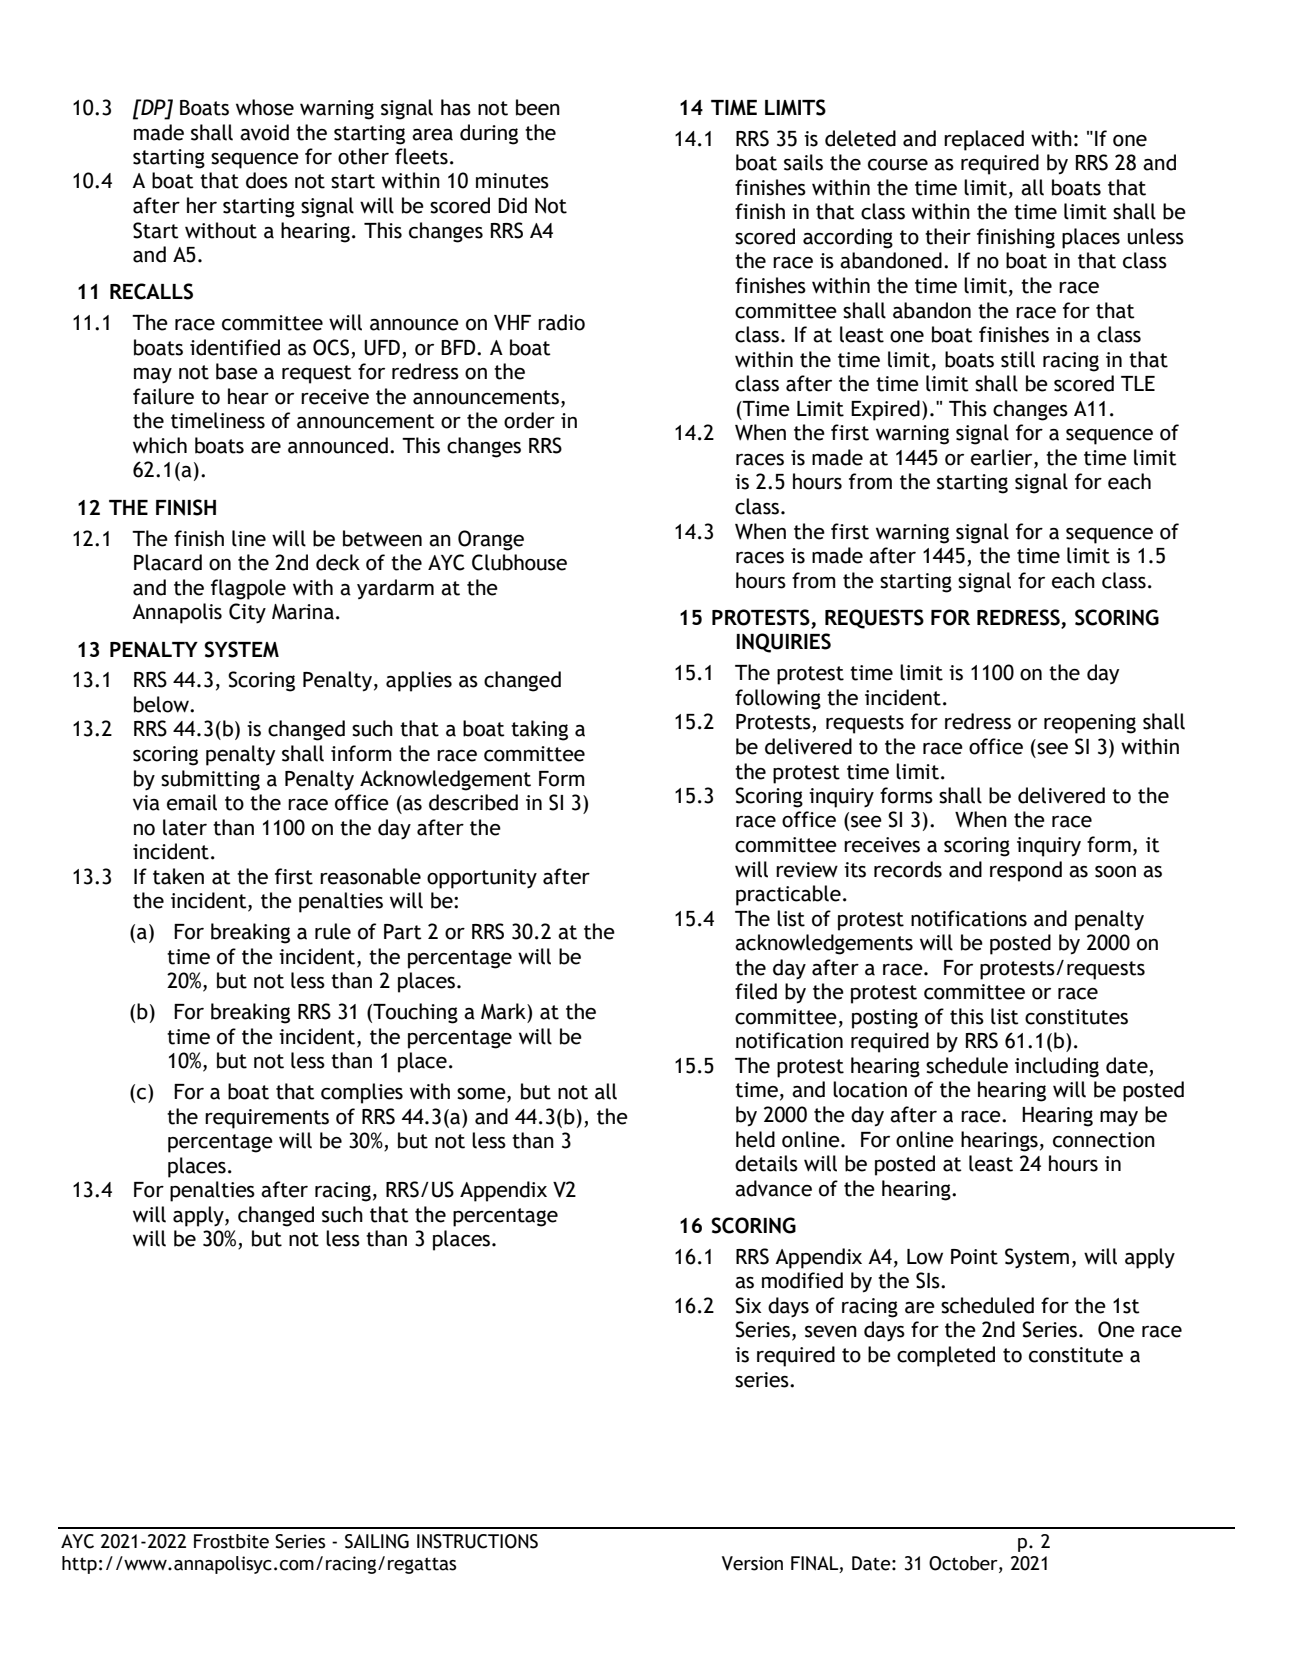 The image size is (1293, 1674). Describe the element at coordinates (377, 1541) in the screenshot. I see `SAILING` at that location.
